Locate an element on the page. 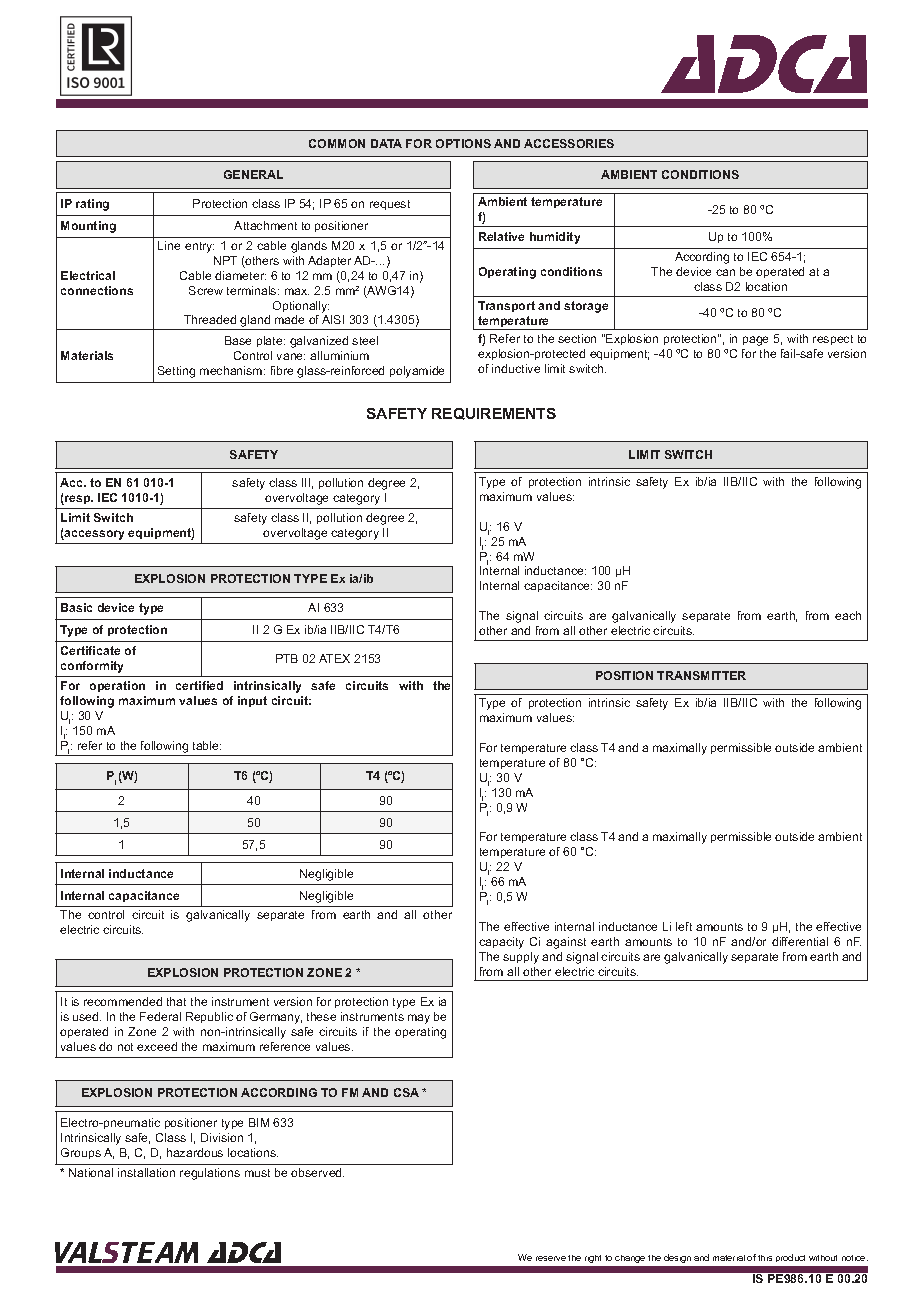 The height and width of the document is (1308, 924). differential is located at coordinates (800, 941).
